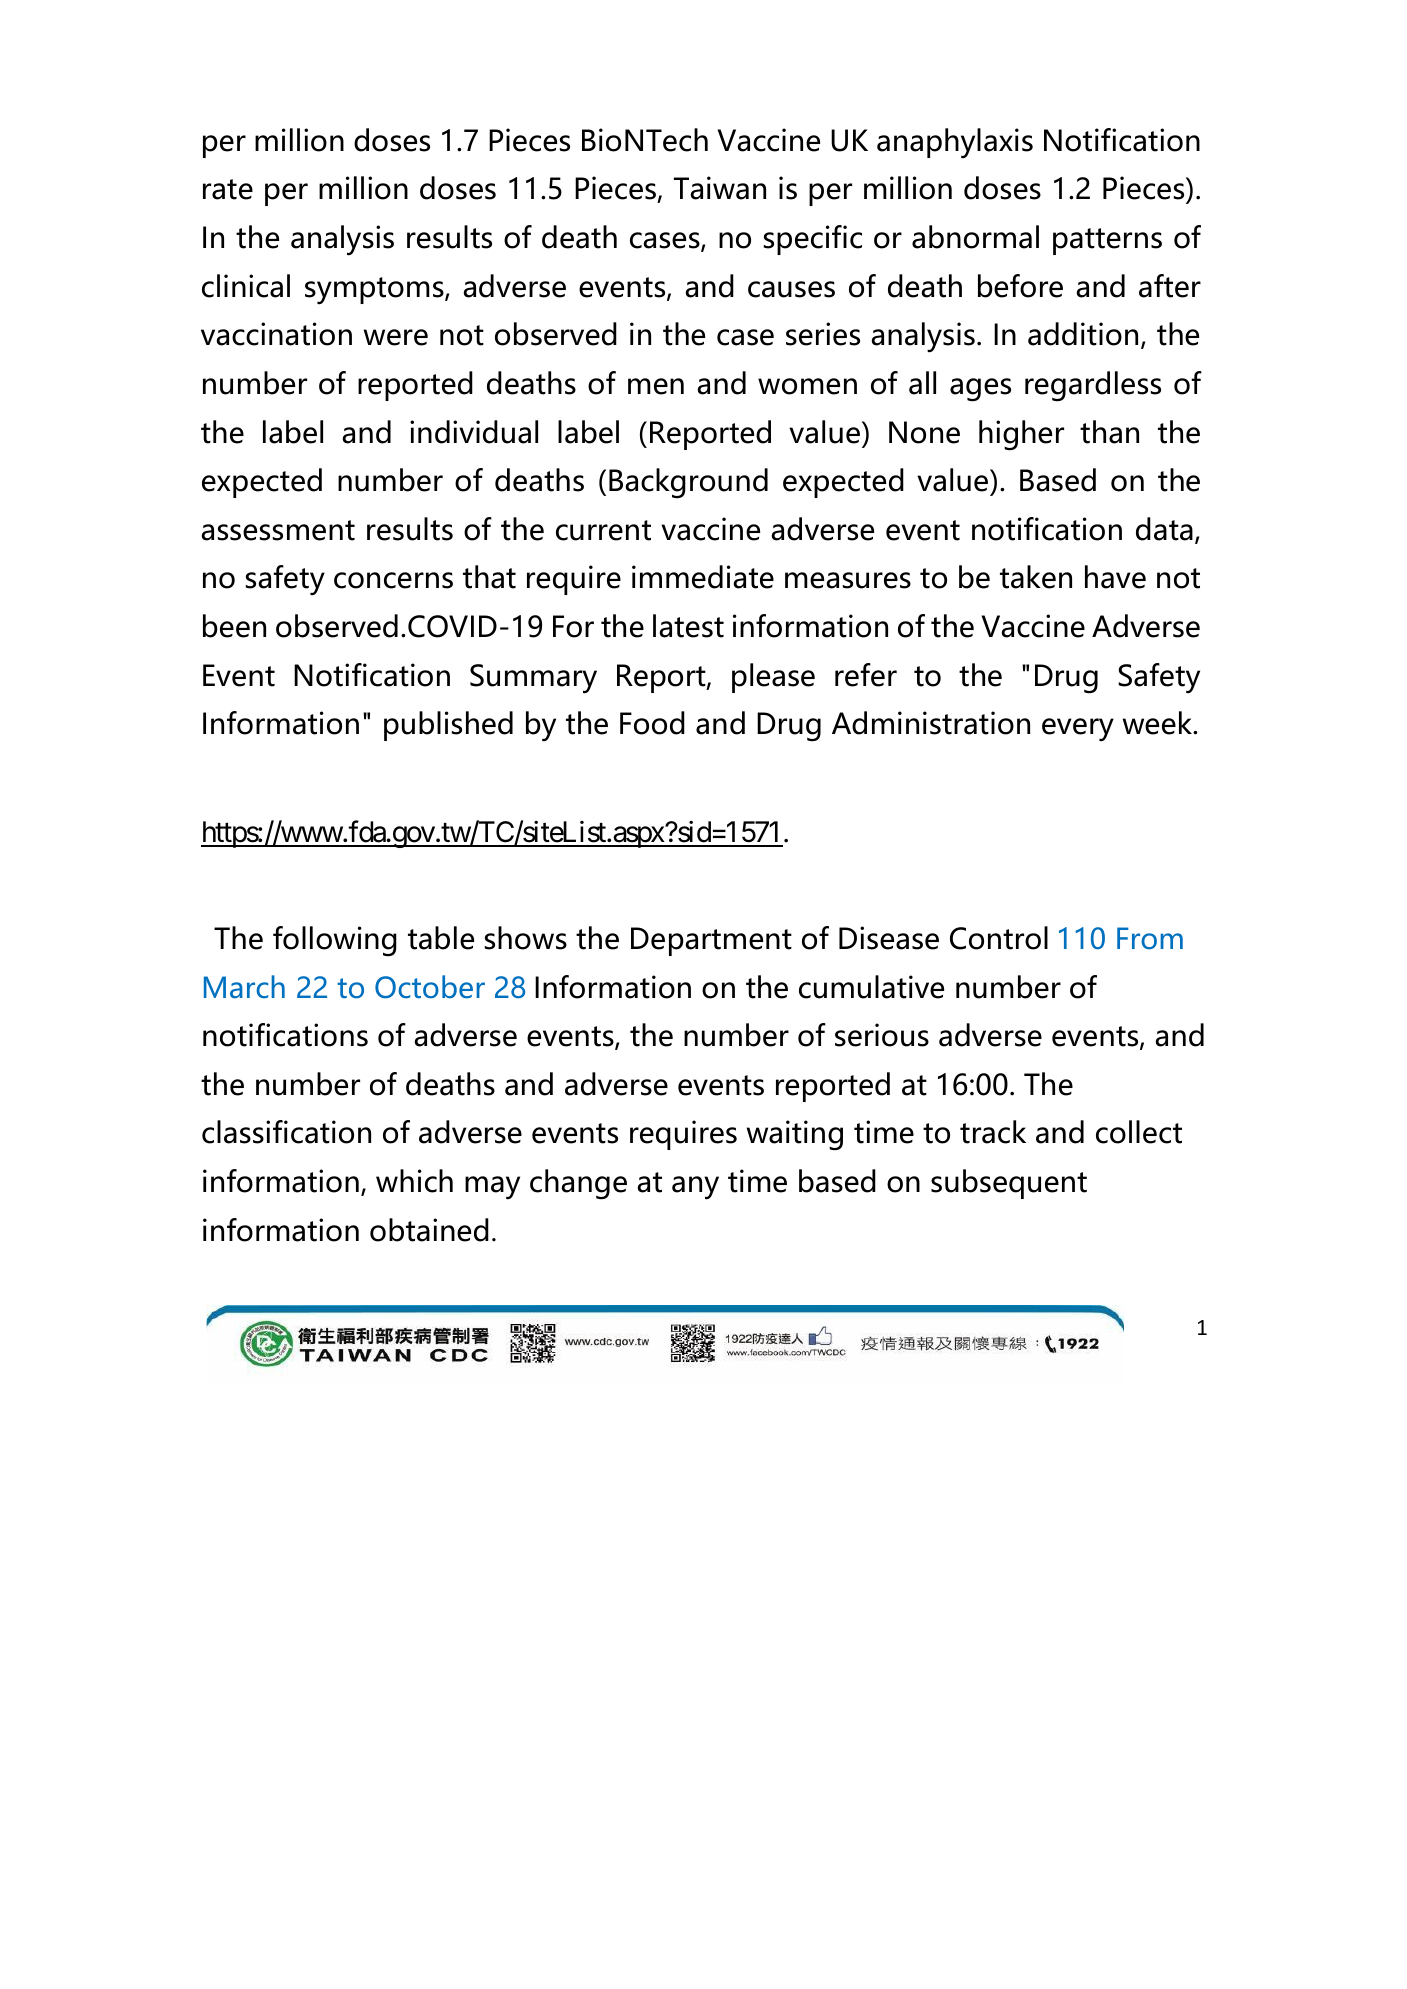 The height and width of the image is (1989, 1407). I want to click on anaphylaxis, so click(955, 143).
